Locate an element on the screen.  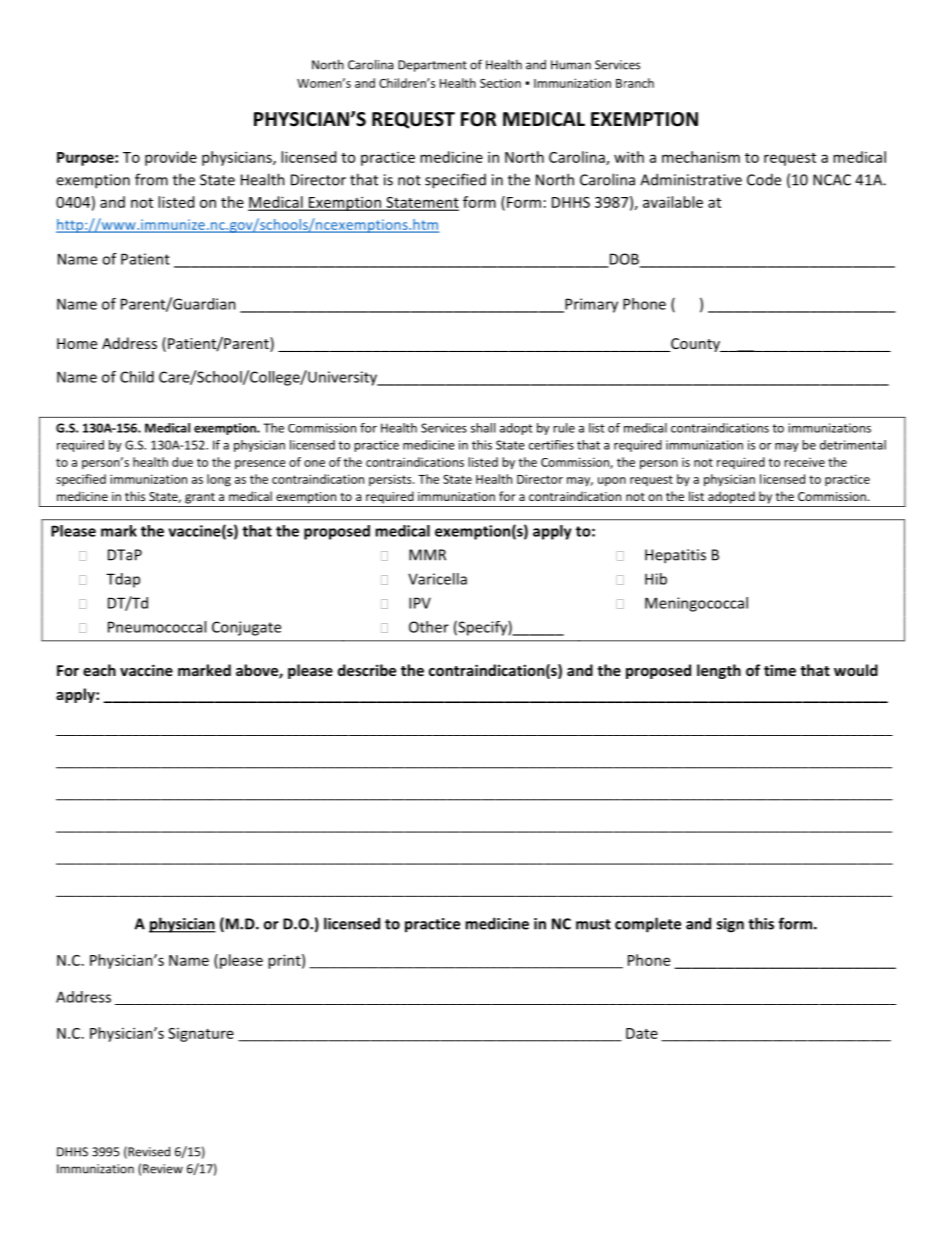
Section is located at coordinates (500, 83).
